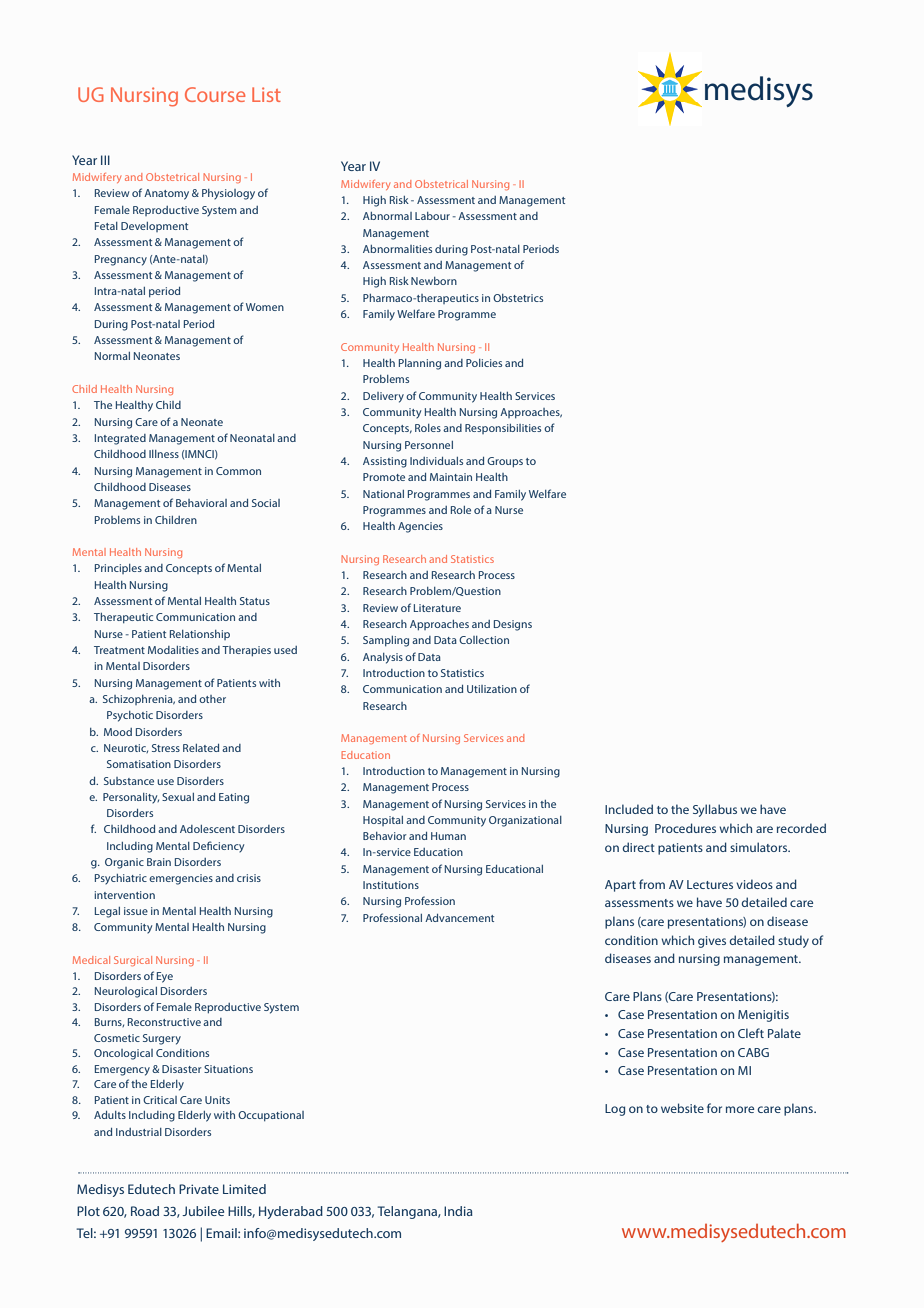 Image resolution: width=924 pixels, height=1308 pixels. What do you see at coordinates (715, 810) in the screenshot?
I see `Syllabus` at bounding box center [715, 810].
